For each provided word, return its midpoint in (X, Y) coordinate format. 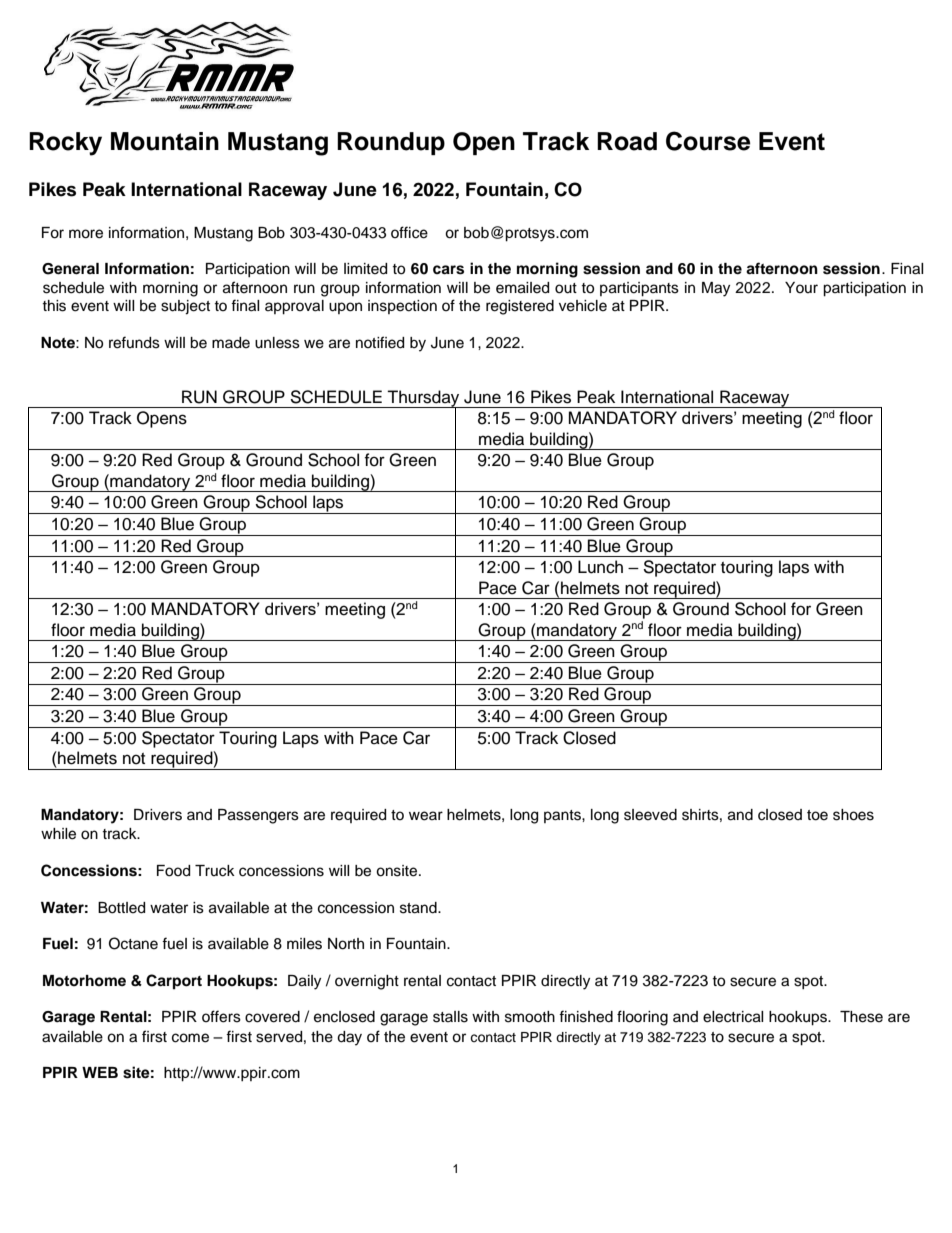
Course (708, 141)
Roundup (391, 143)
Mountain (165, 141)
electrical (733, 1017)
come (190, 1038)
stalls (450, 1017)
